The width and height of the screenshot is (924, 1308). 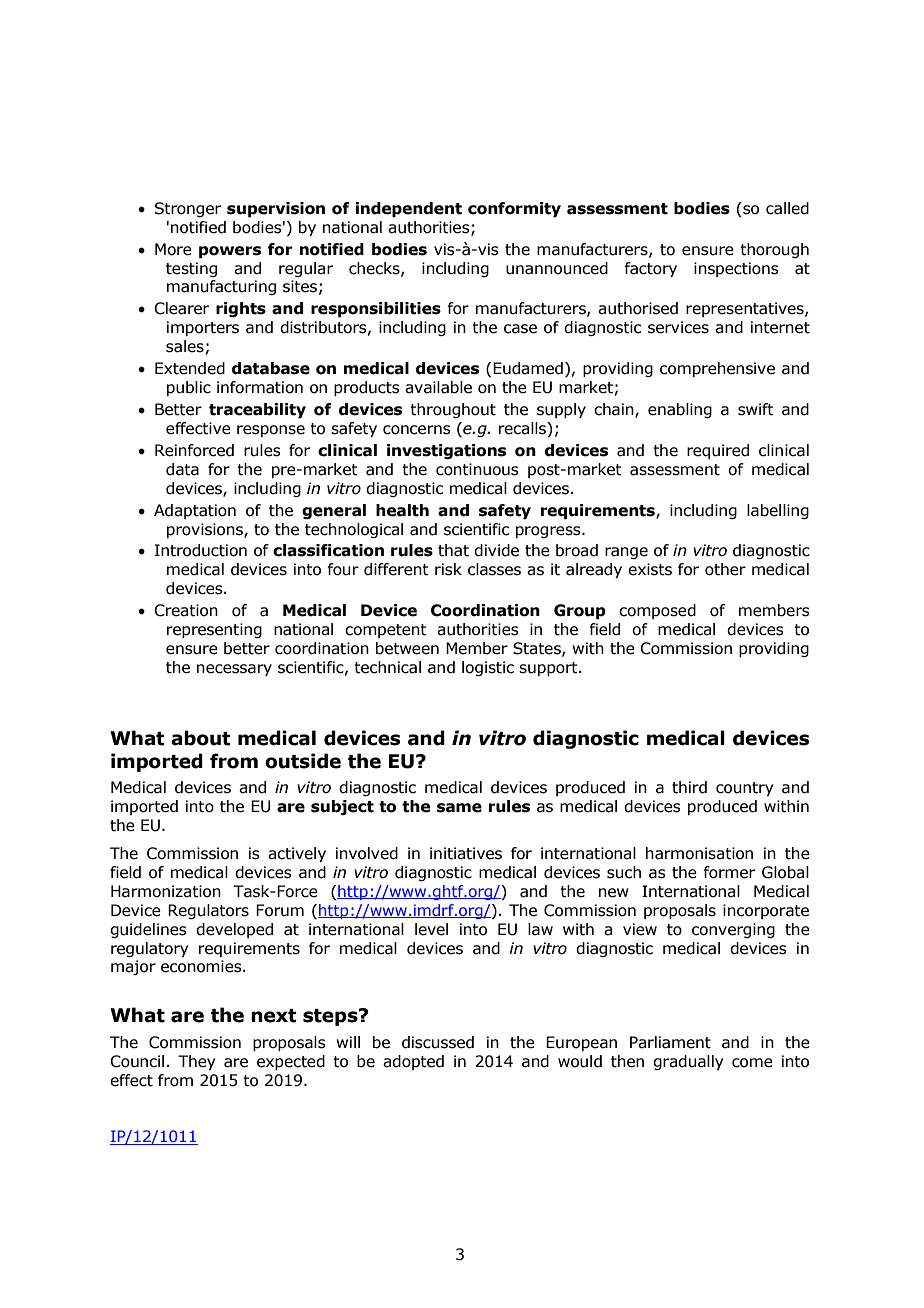 What do you see at coordinates (466, 853) in the screenshot?
I see `initiatives` at bounding box center [466, 853].
